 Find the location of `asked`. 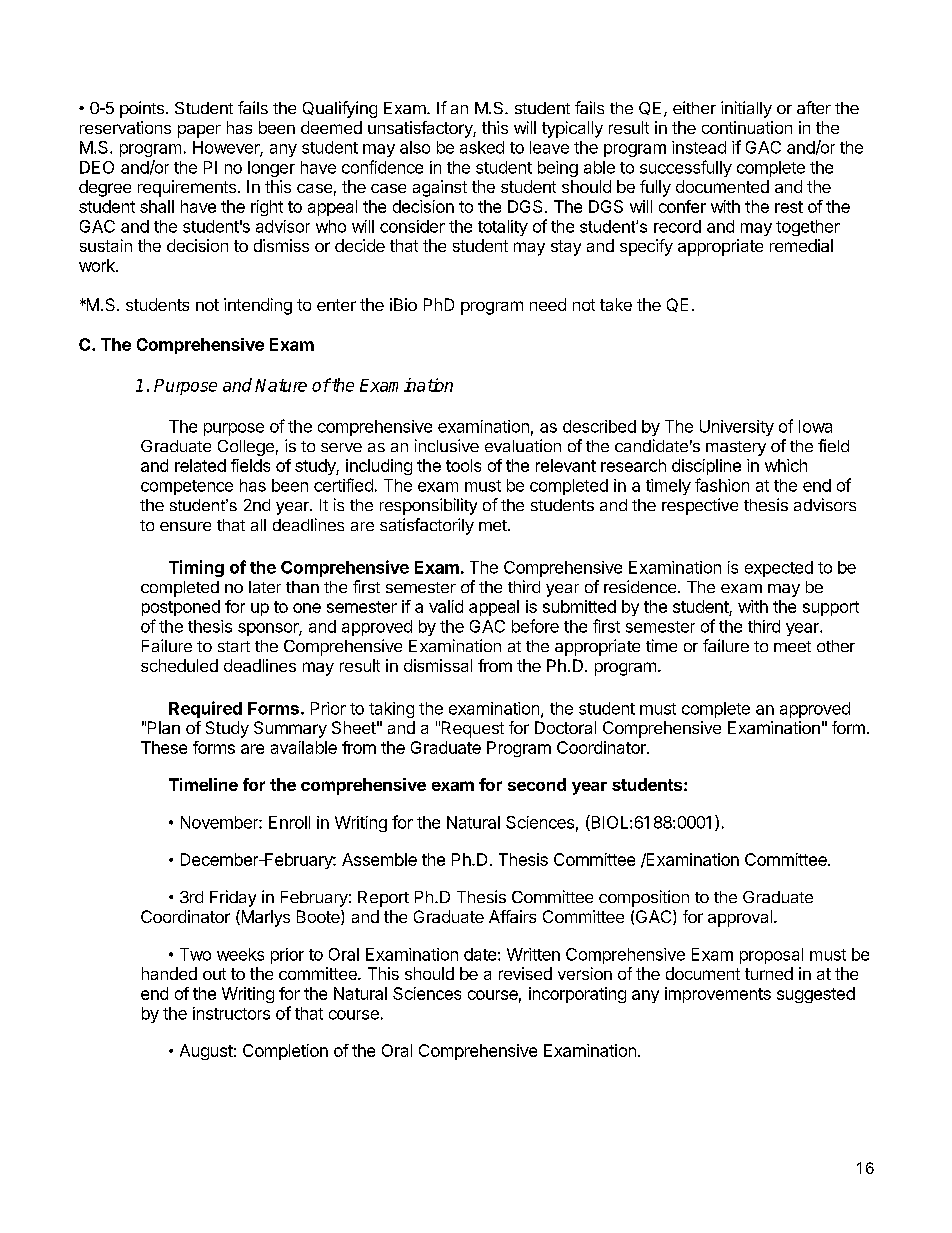

asked is located at coordinates (482, 147).
